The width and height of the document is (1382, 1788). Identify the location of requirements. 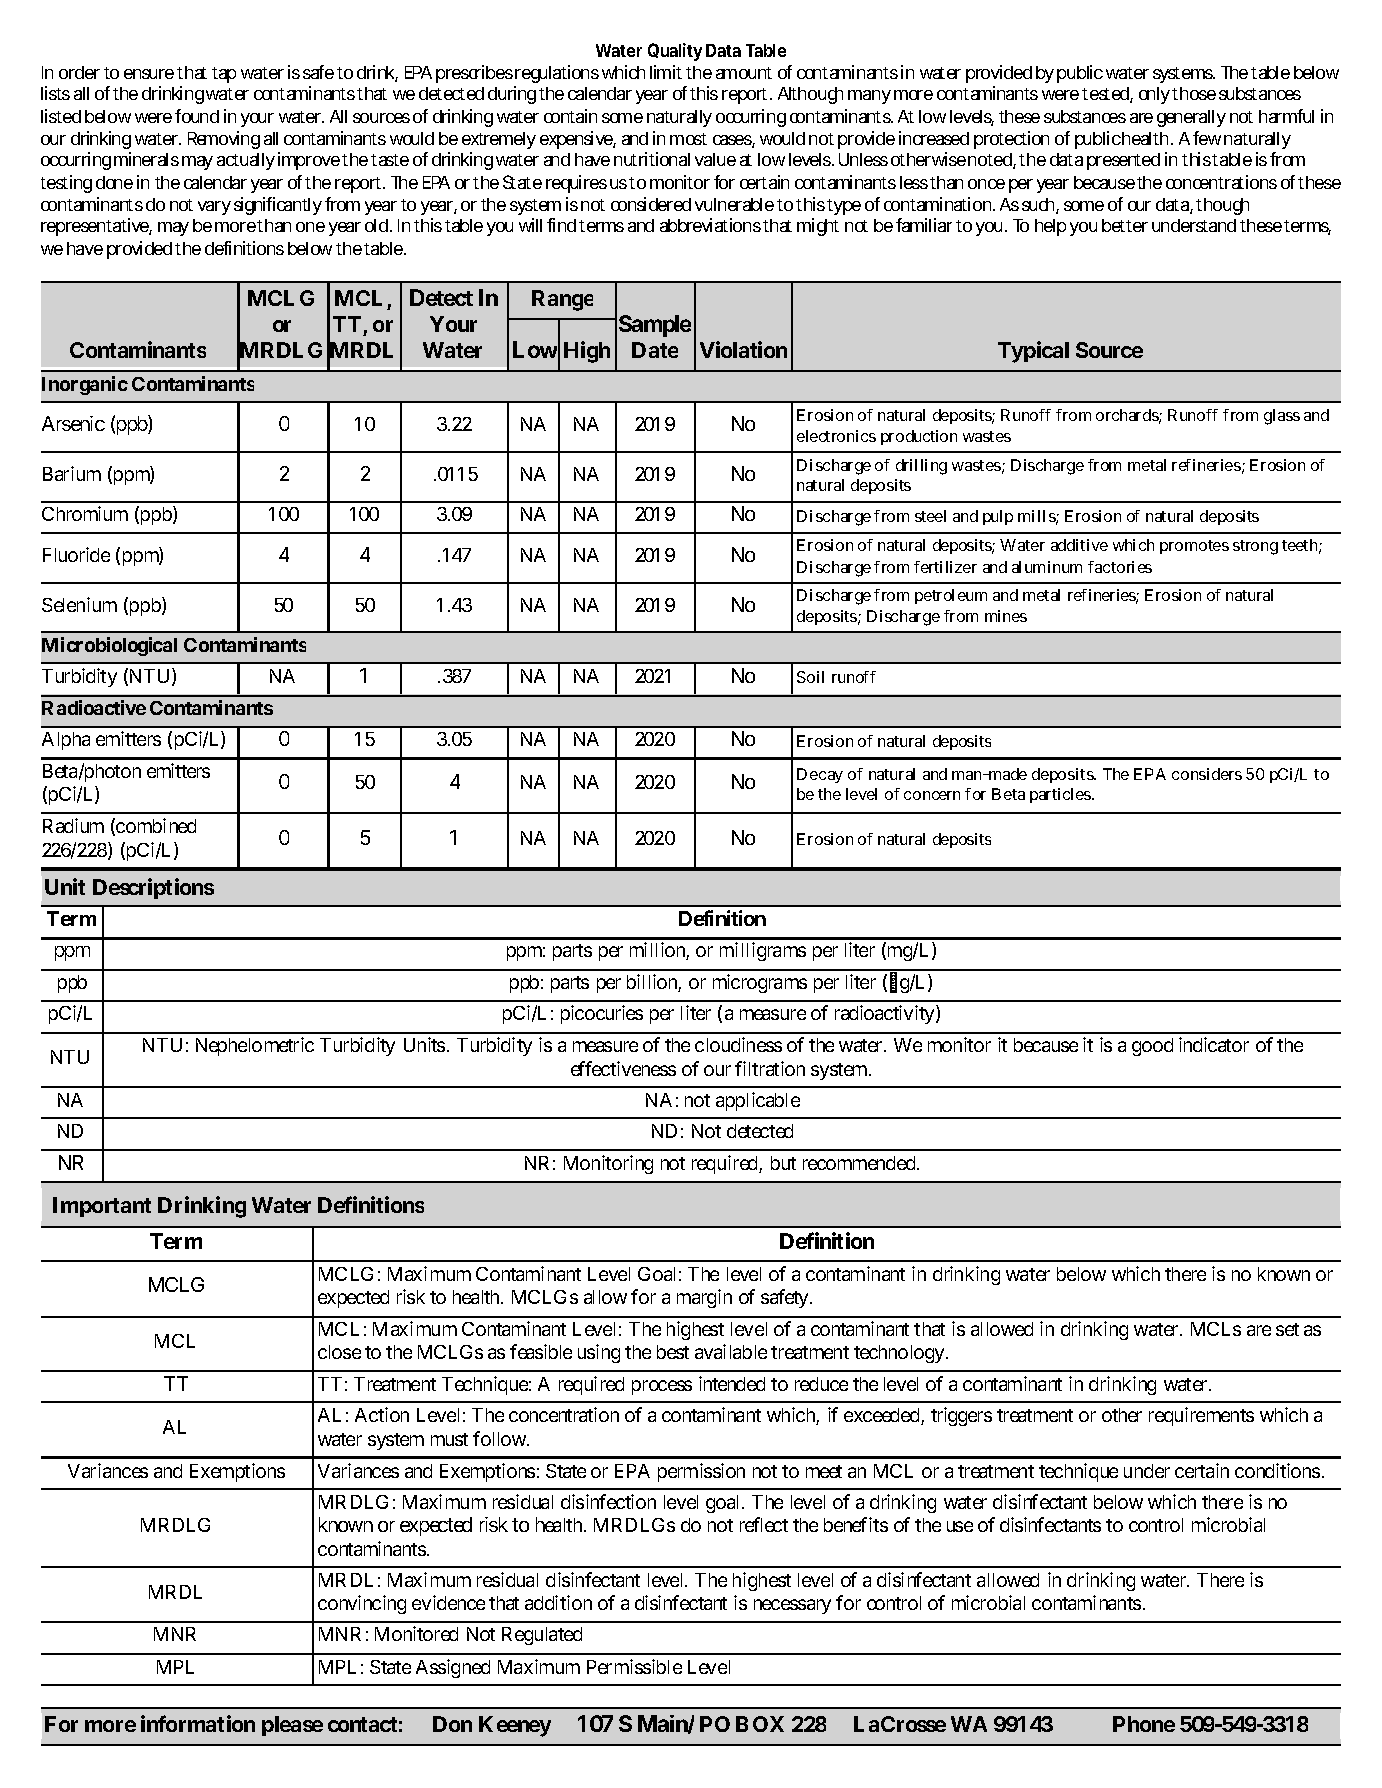
(1201, 1416).
